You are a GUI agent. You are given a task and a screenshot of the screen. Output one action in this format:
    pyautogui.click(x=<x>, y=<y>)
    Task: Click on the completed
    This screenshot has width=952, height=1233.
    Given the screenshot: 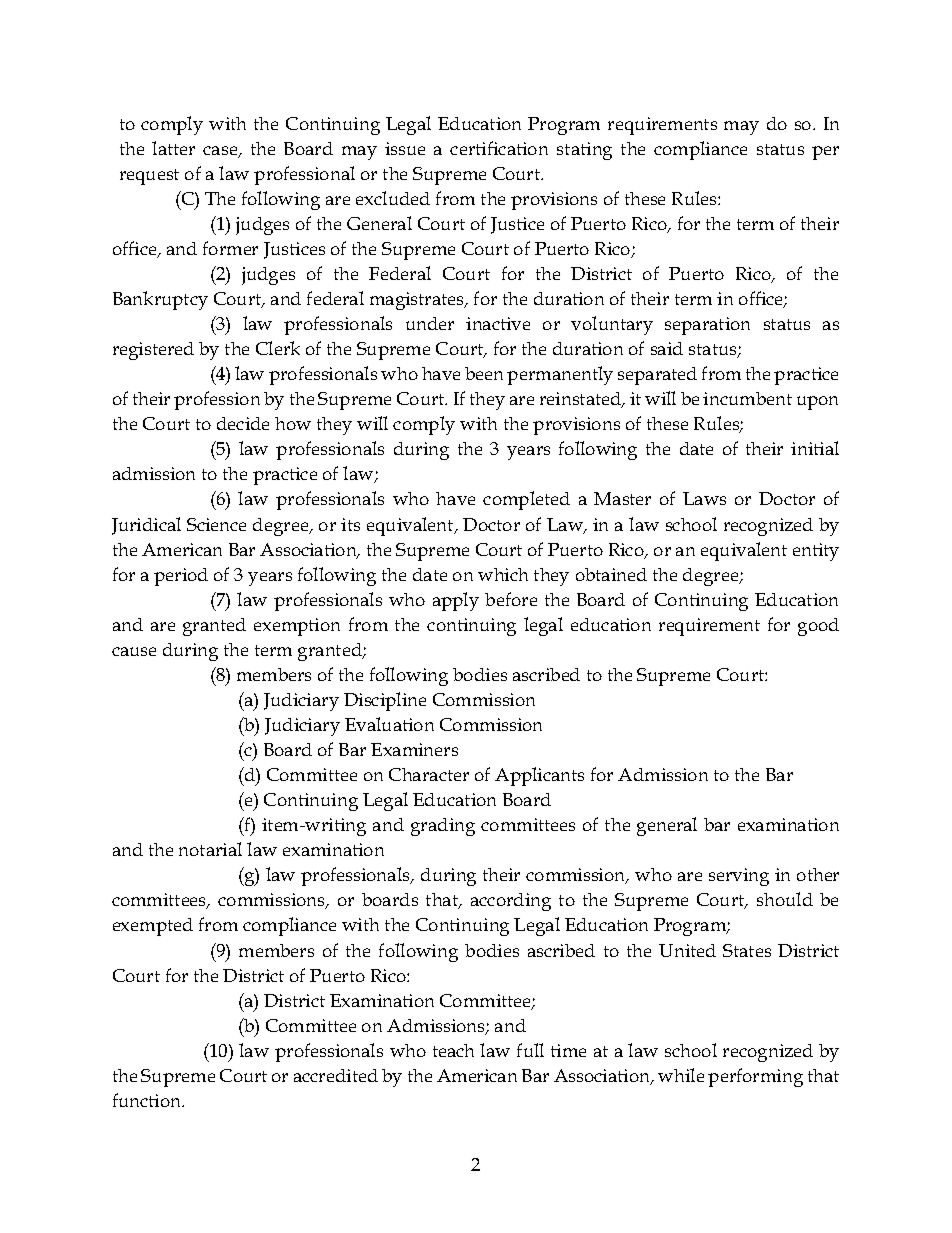 What is the action you would take?
    pyautogui.click(x=526, y=500)
